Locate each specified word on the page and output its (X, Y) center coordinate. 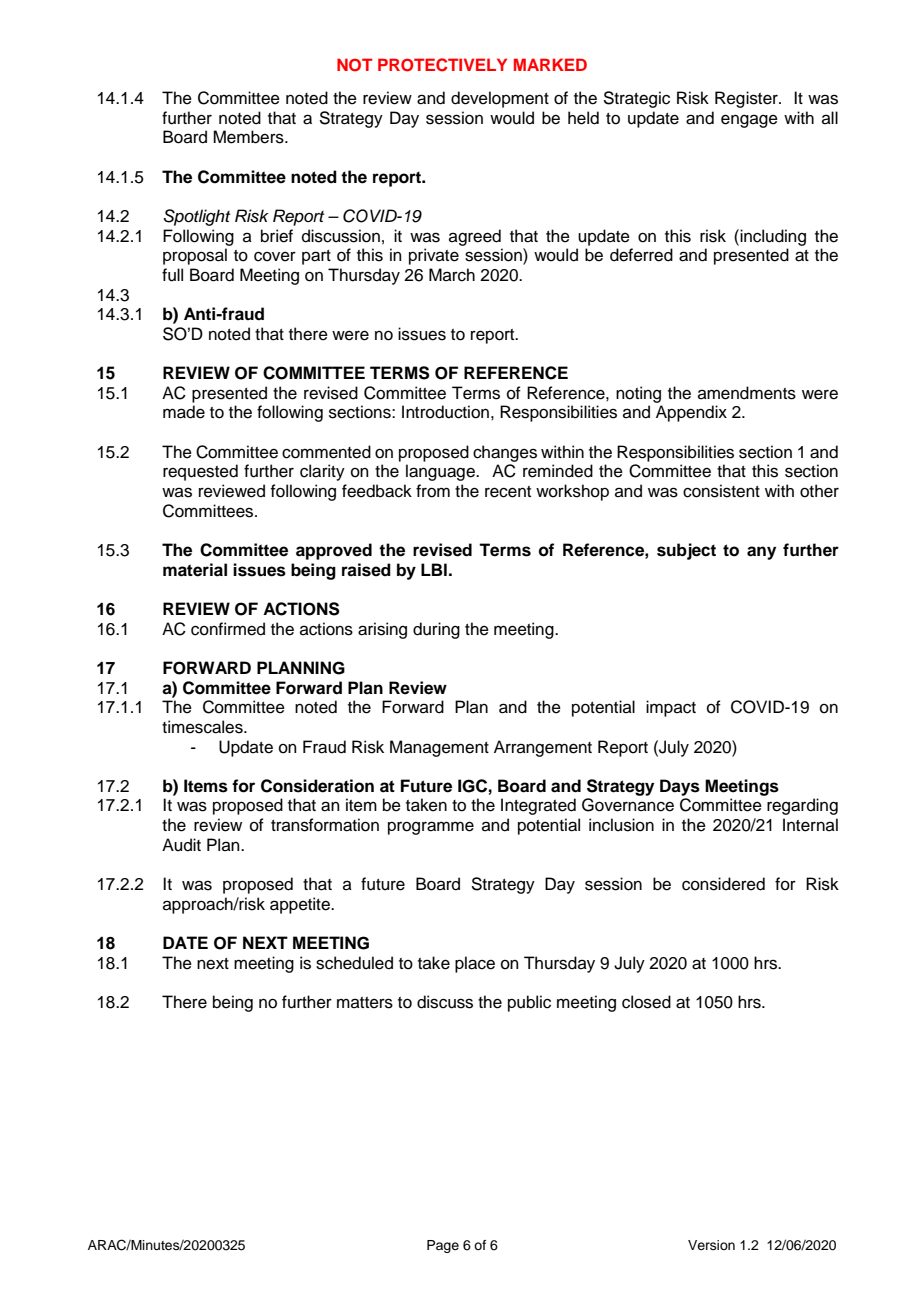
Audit (181, 845)
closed (646, 1002)
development (500, 99)
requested (200, 472)
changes (505, 453)
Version (711, 1245)
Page (443, 1246)
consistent (721, 491)
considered (723, 884)
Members (249, 137)
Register (747, 99)
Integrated (538, 806)
